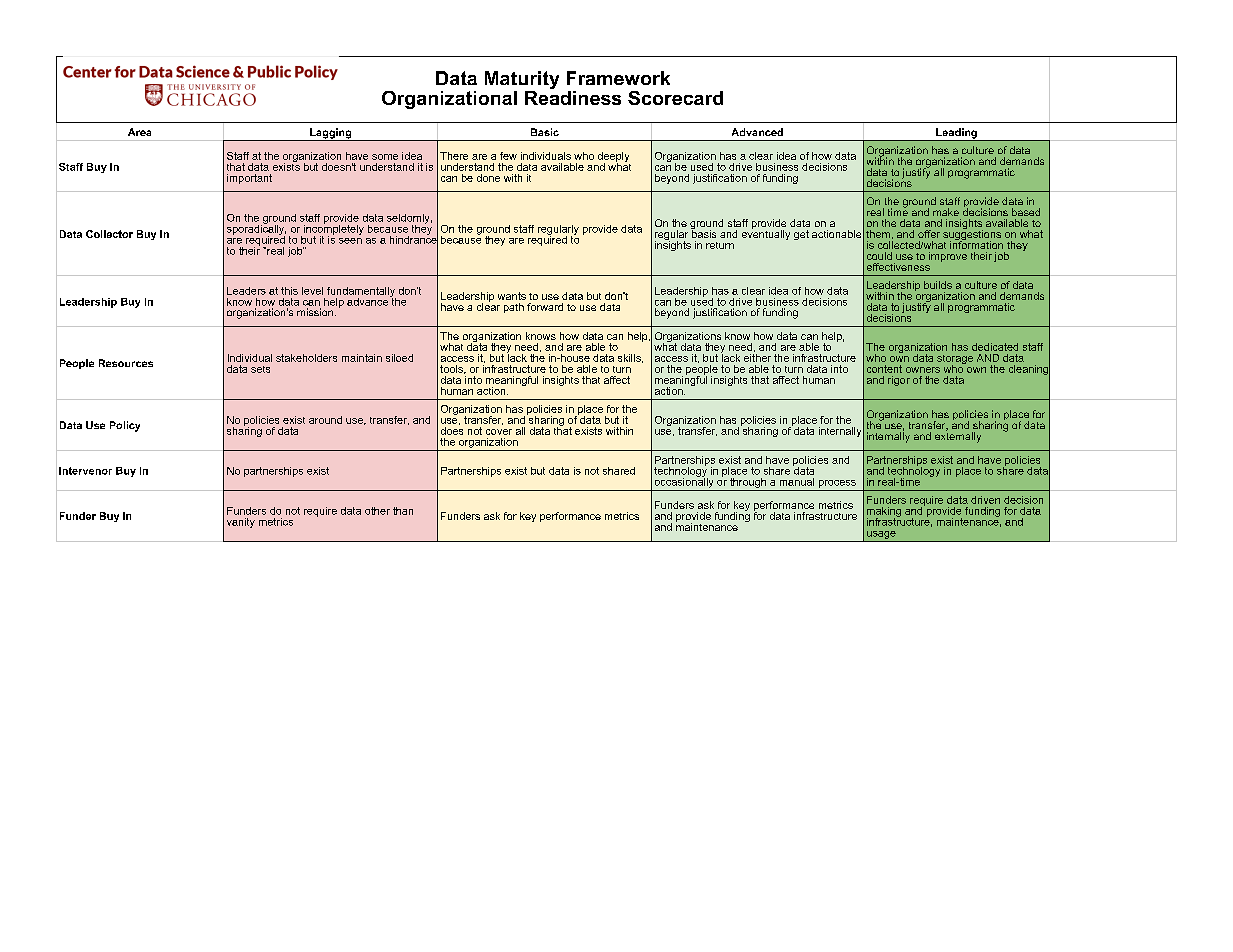  Describe the element at coordinates (139, 132) in the document. I see `Area` at that location.
